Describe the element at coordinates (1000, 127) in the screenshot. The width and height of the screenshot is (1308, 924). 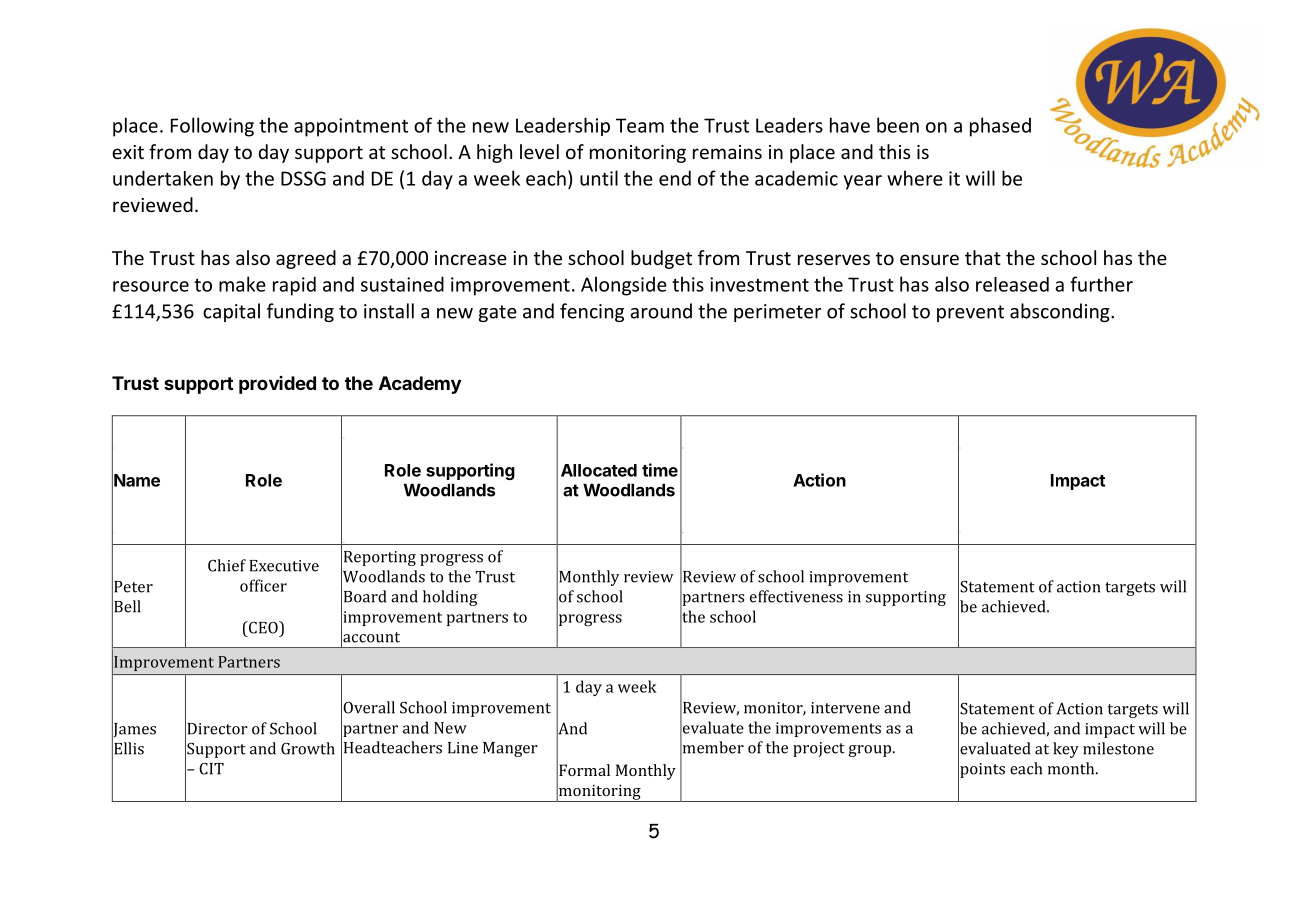
I see `phased` at that location.
